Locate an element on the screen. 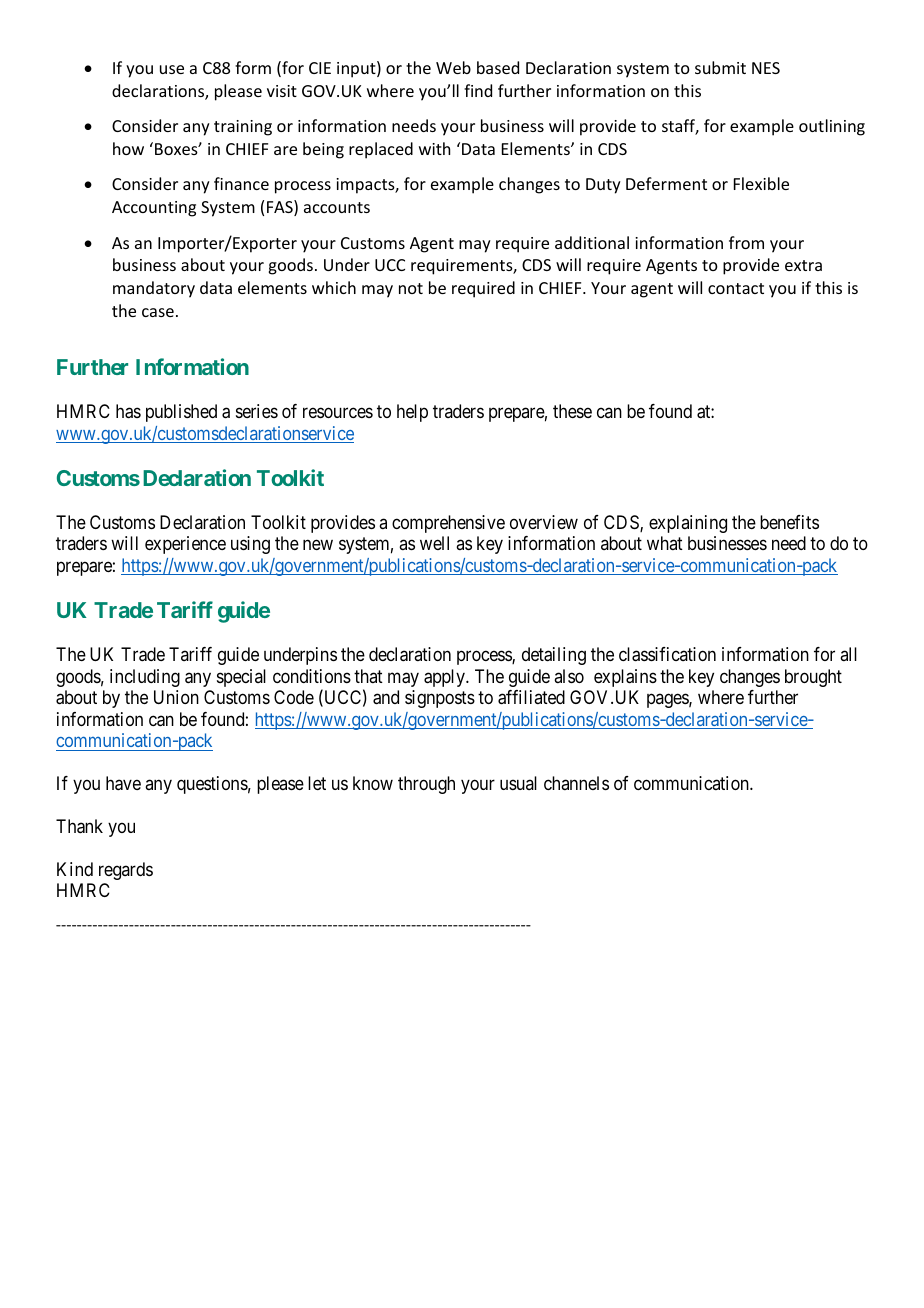 The width and height of the screenshot is (924, 1308). find is located at coordinates (478, 90).
